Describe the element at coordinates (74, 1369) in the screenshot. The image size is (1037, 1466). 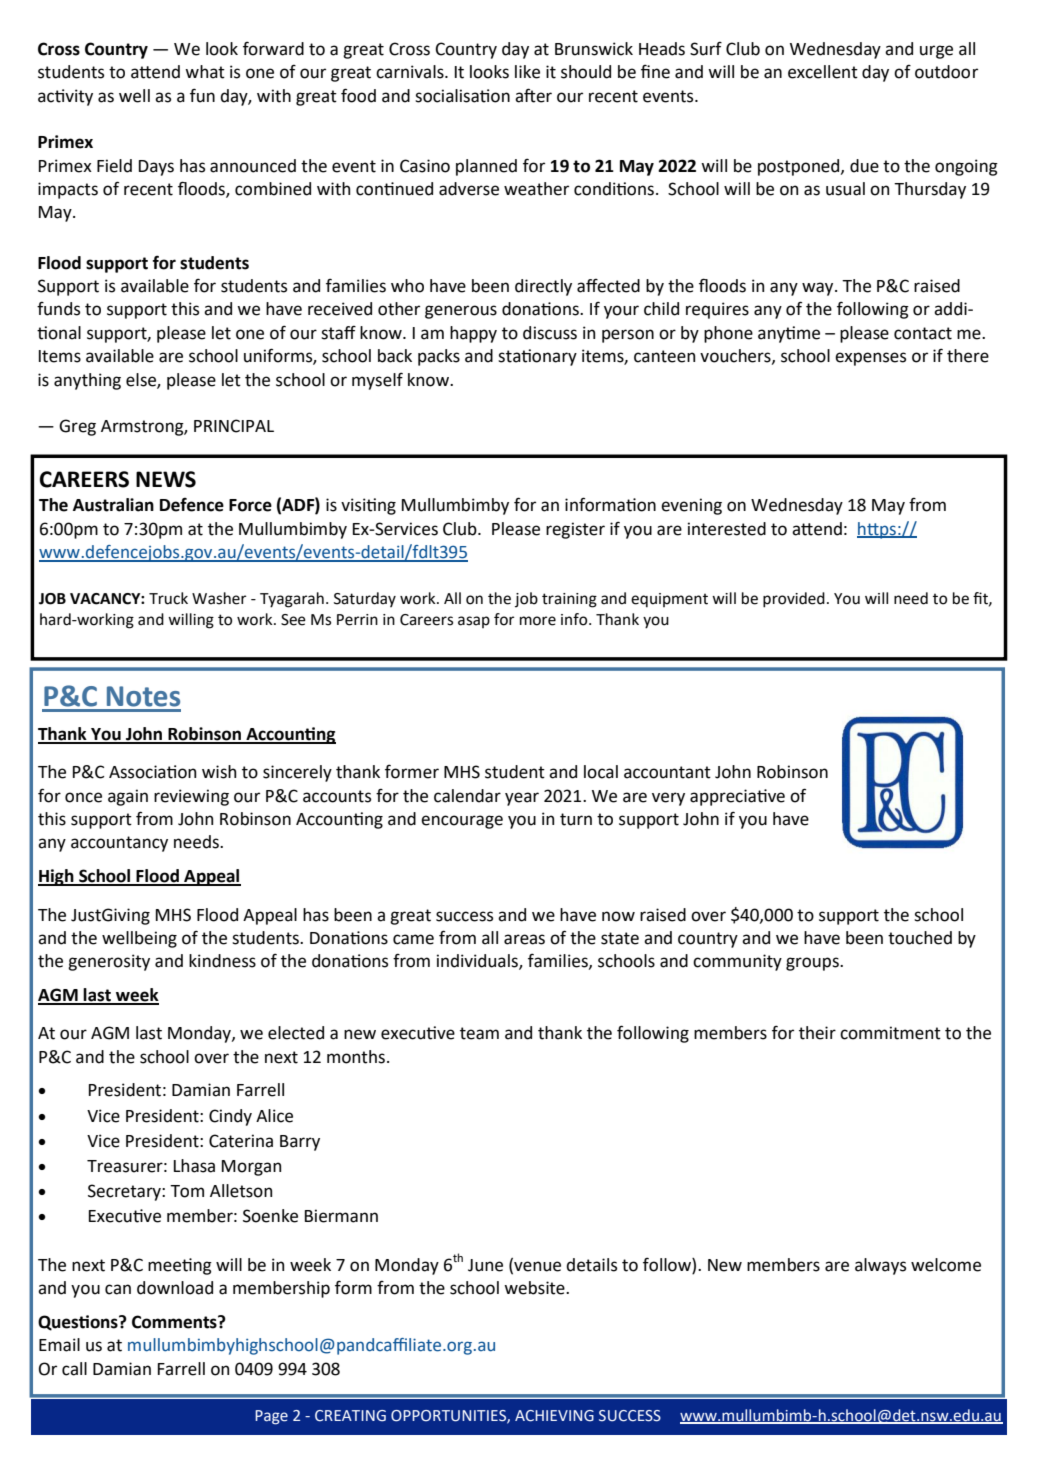
I see `call` at that location.
